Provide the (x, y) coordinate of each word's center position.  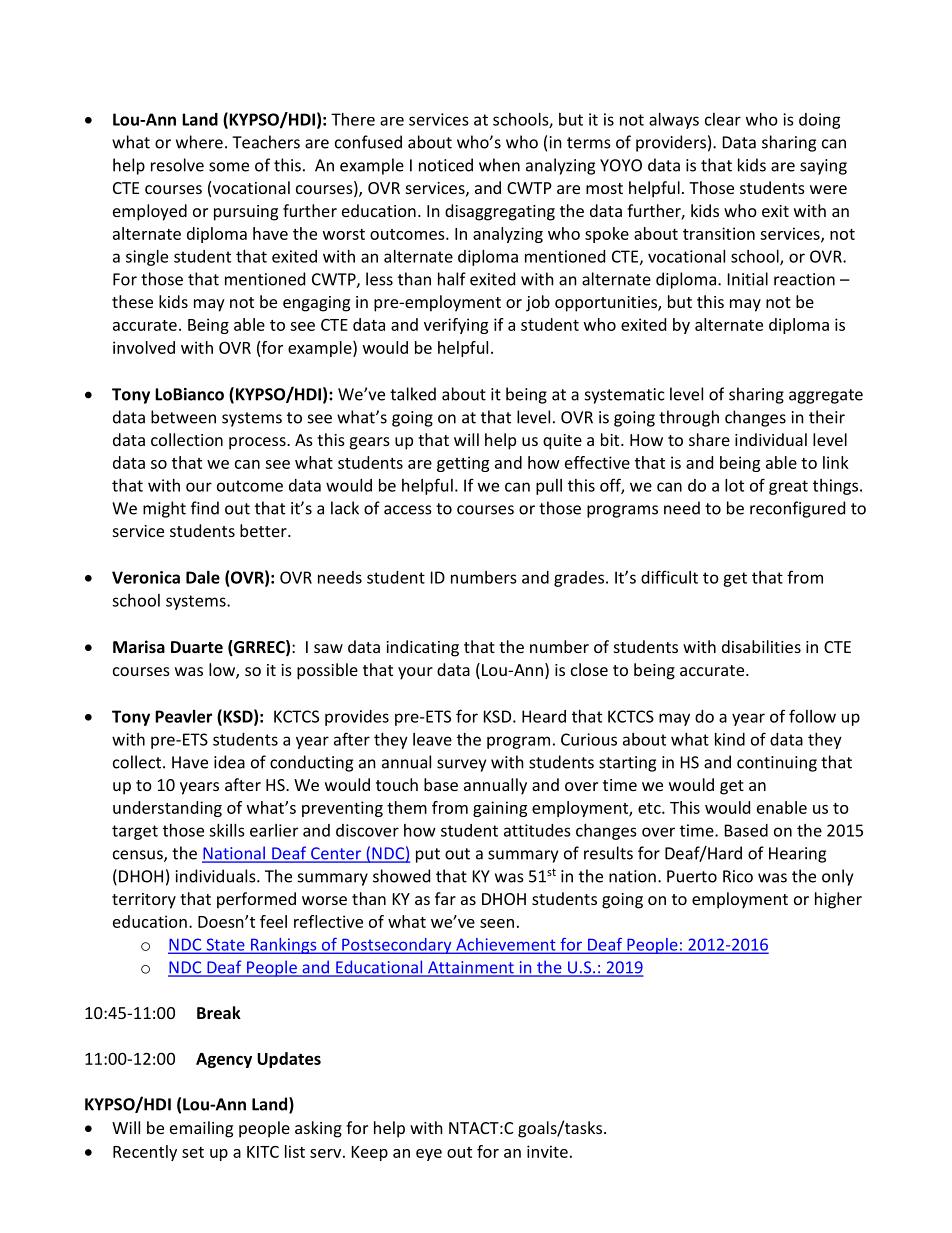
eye (429, 1155)
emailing (201, 1129)
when (499, 165)
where (199, 142)
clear (723, 119)
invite (547, 1151)
